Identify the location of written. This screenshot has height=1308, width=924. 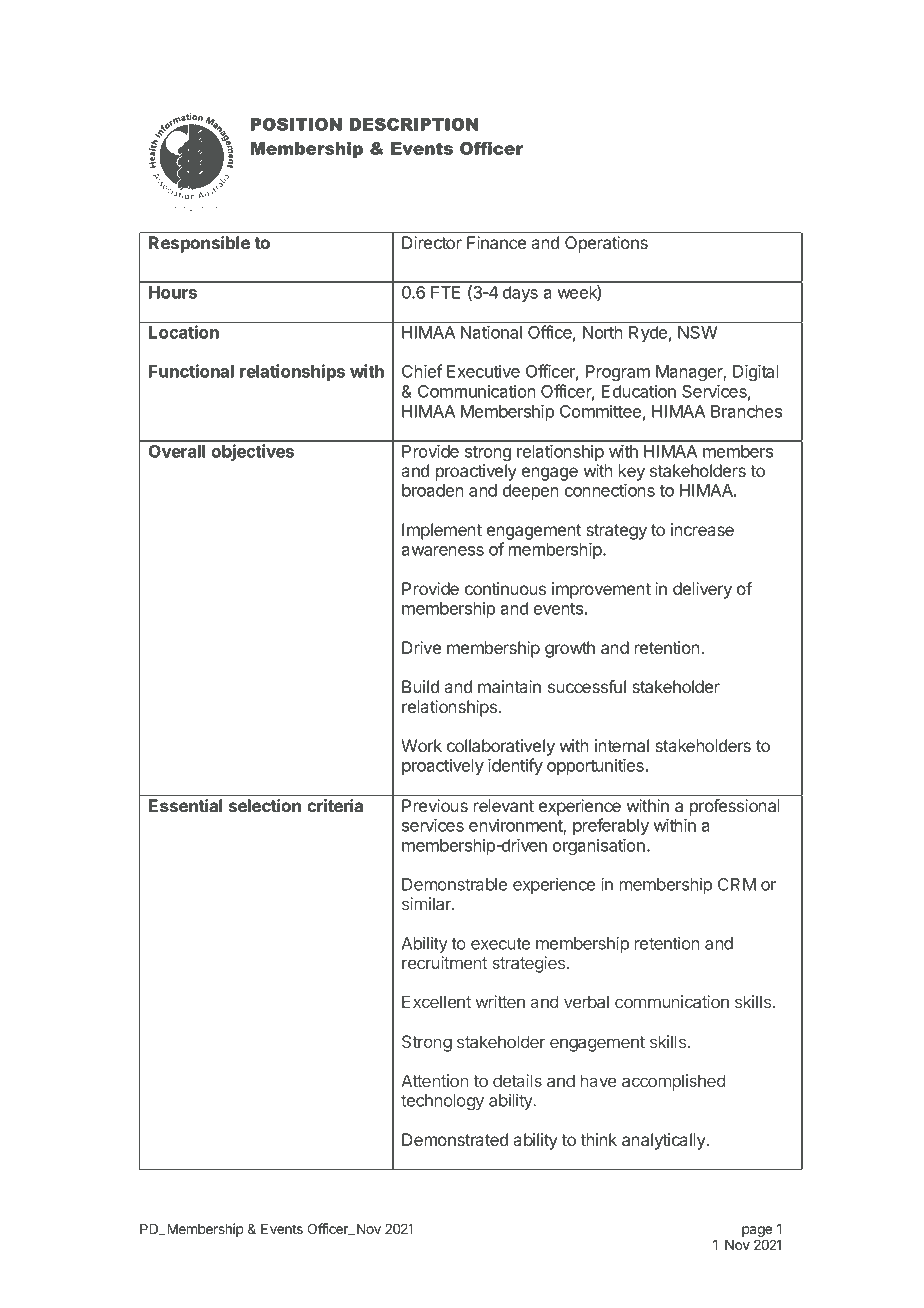
(500, 1001).
